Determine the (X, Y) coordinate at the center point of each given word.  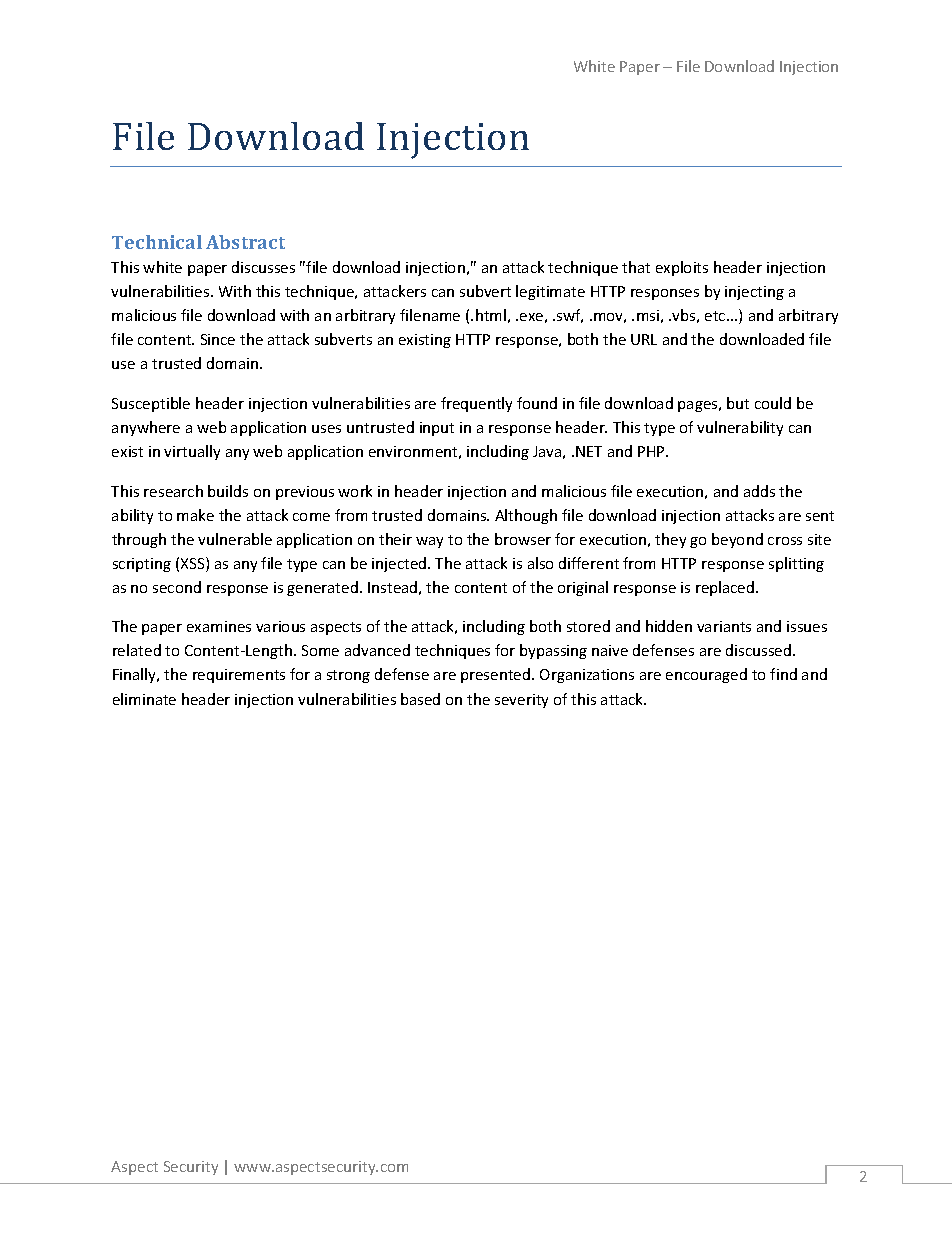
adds (759, 491)
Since (218, 339)
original (583, 588)
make (195, 515)
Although (526, 516)
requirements (239, 676)
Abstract (245, 242)
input (437, 429)
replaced (726, 588)
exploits (682, 268)
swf (570, 316)
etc (716, 316)
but (738, 403)
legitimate (550, 292)
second (177, 587)
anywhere (146, 428)
